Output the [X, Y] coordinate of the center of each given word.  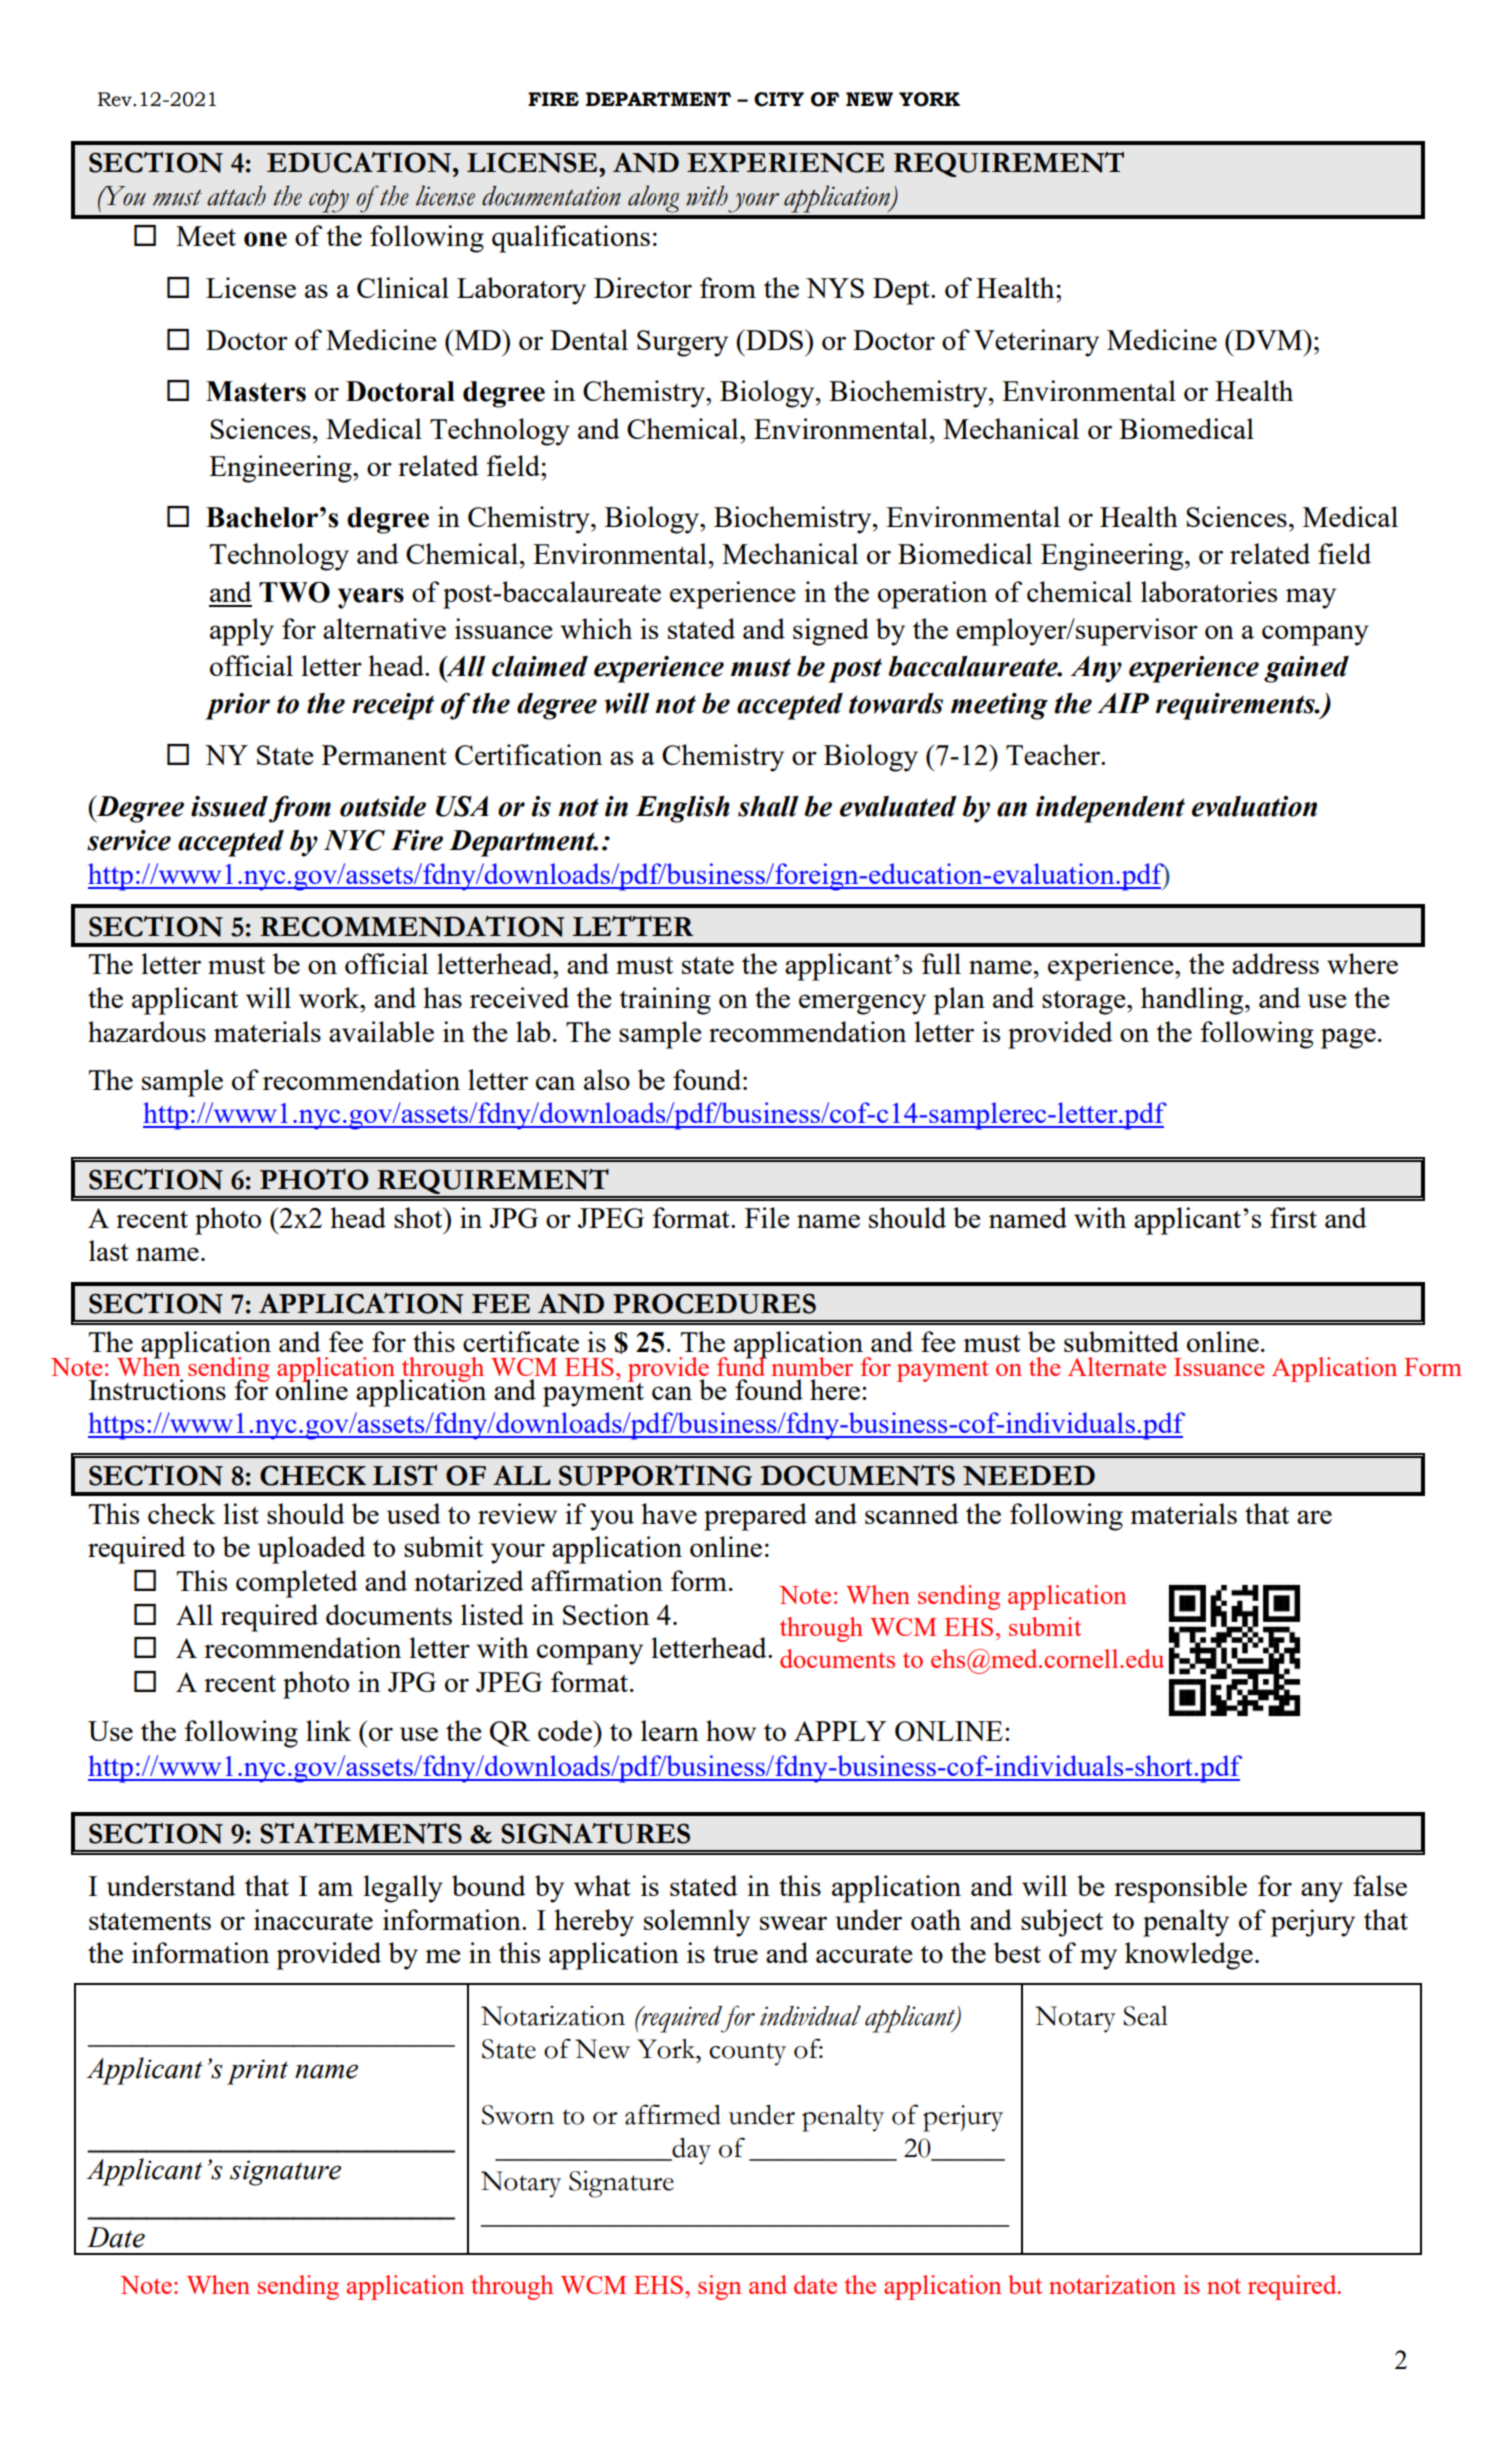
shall [768, 806]
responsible [1180, 1889]
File [767, 1217]
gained [1306, 669]
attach [236, 195]
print [257, 2072]
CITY [779, 99]
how [731, 1730]
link [328, 1730]
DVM [1269, 339]
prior [237, 706]
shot [419, 1217]
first [1293, 1217]
